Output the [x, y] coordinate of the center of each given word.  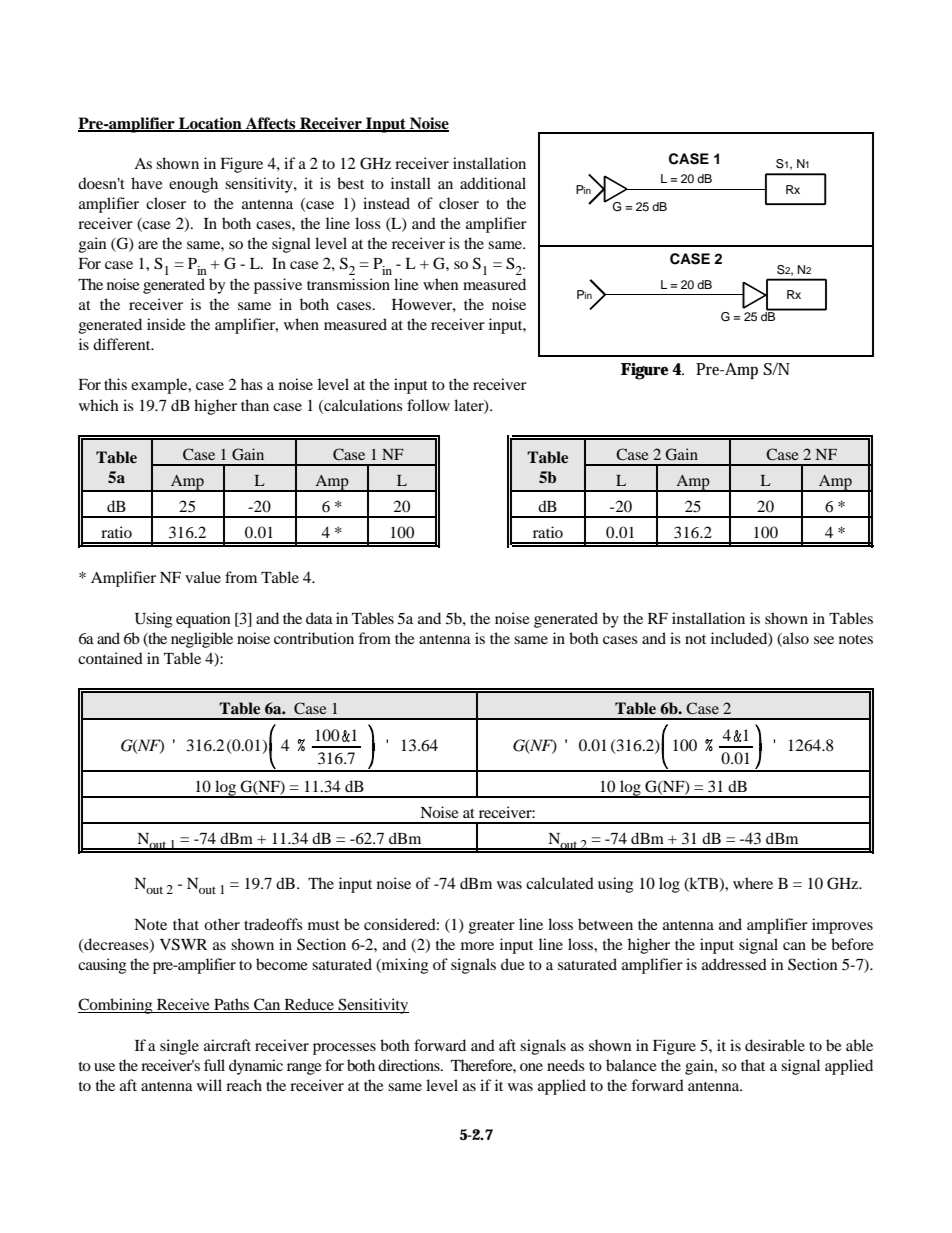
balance [631, 1065]
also [795, 638]
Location [210, 124]
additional [493, 183]
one [531, 1067]
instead [386, 203]
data [319, 618]
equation [203, 620]
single [179, 1047]
